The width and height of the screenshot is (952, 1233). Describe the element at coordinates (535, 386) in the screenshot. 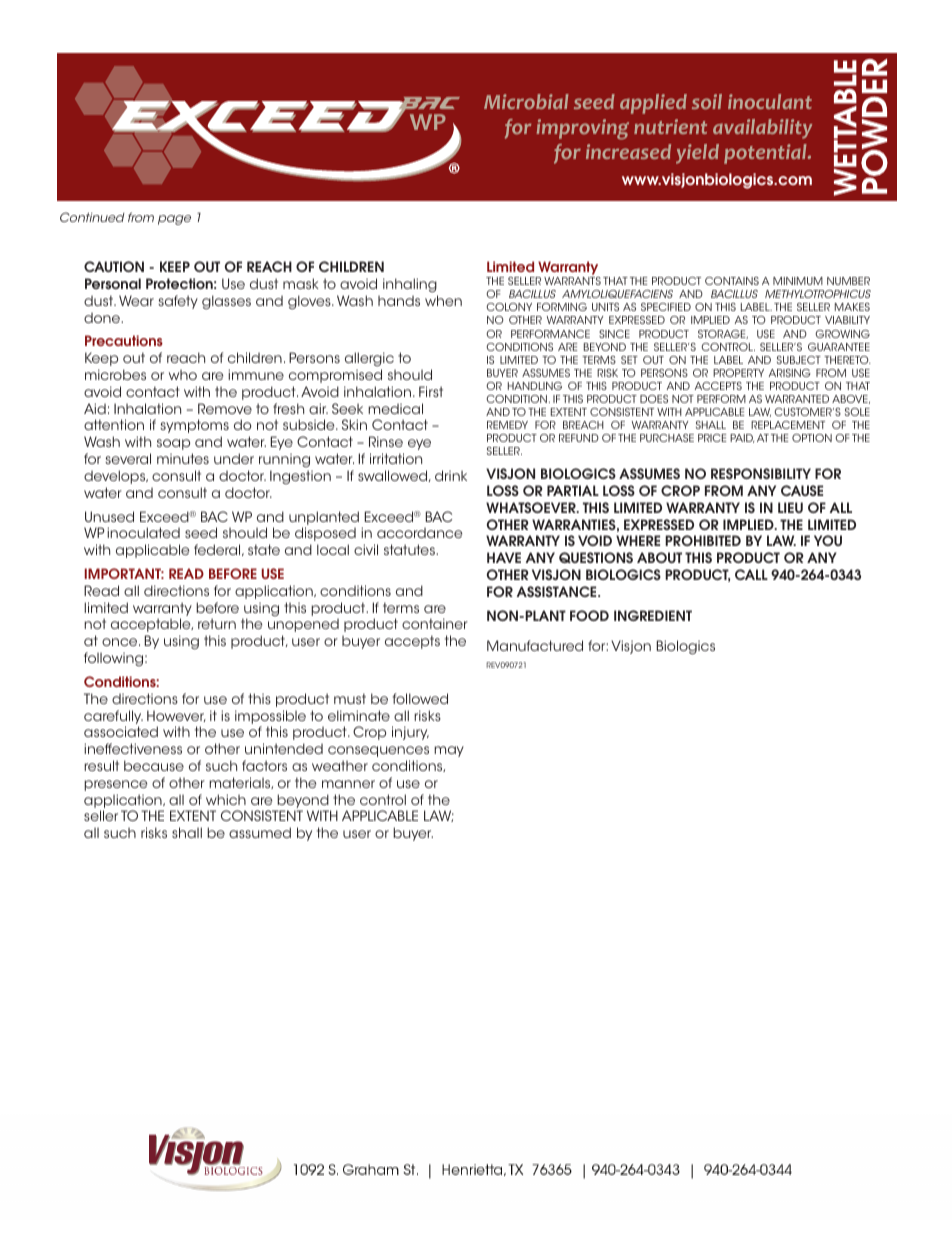

I see `HANDLING` at that location.
